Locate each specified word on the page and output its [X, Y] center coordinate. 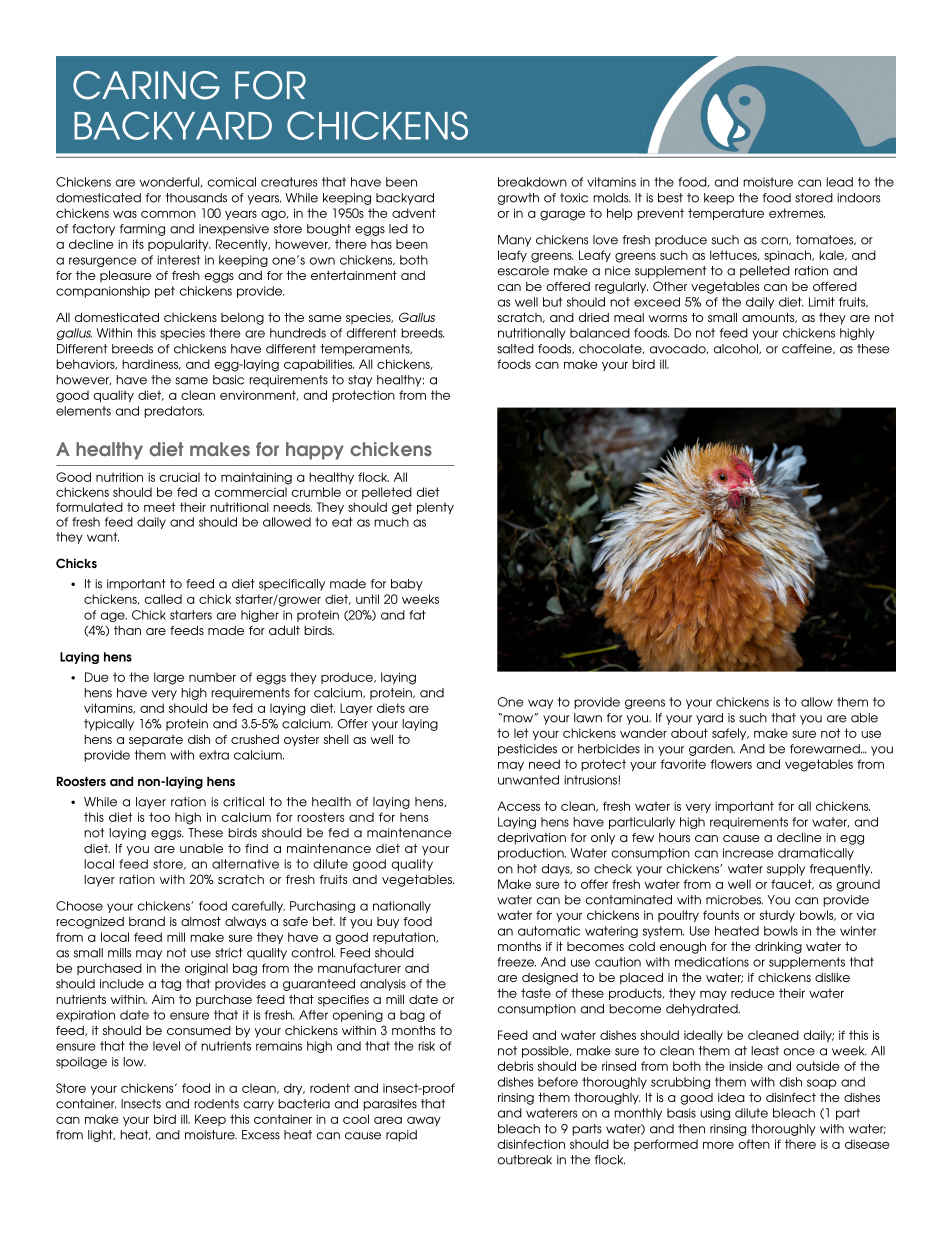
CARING [146, 85]
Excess [261, 1135]
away [424, 1121]
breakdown [532, 182]
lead [839, 182]
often [754, 1144]
